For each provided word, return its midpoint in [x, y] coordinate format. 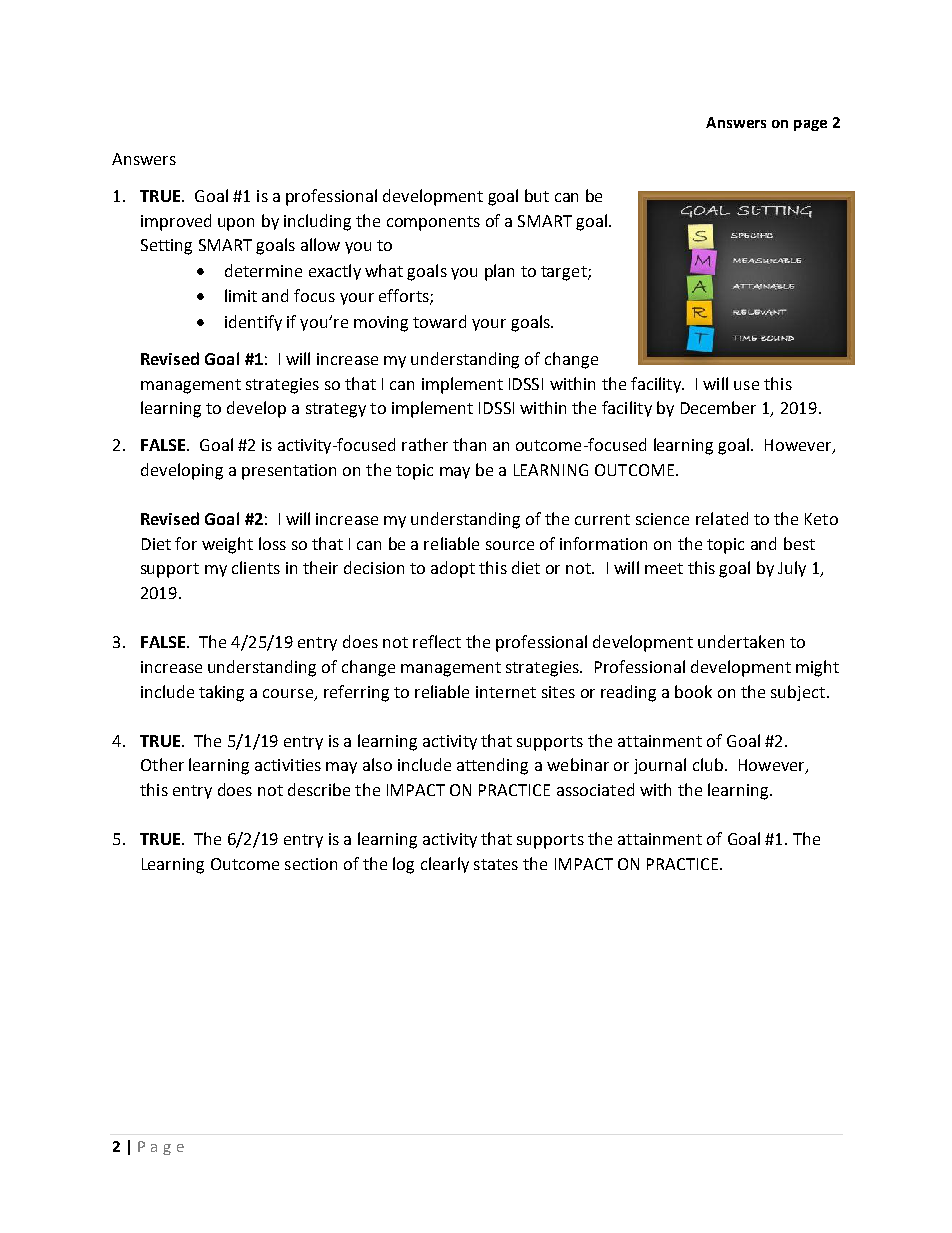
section [311, 864]
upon [236, 224]
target [565, 273]
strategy [336, 410]
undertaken [741, 641]
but [537, 195]
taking [221, 693]
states [496, 864]
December [718, 407]
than [469, 444]
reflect [437, 641]
